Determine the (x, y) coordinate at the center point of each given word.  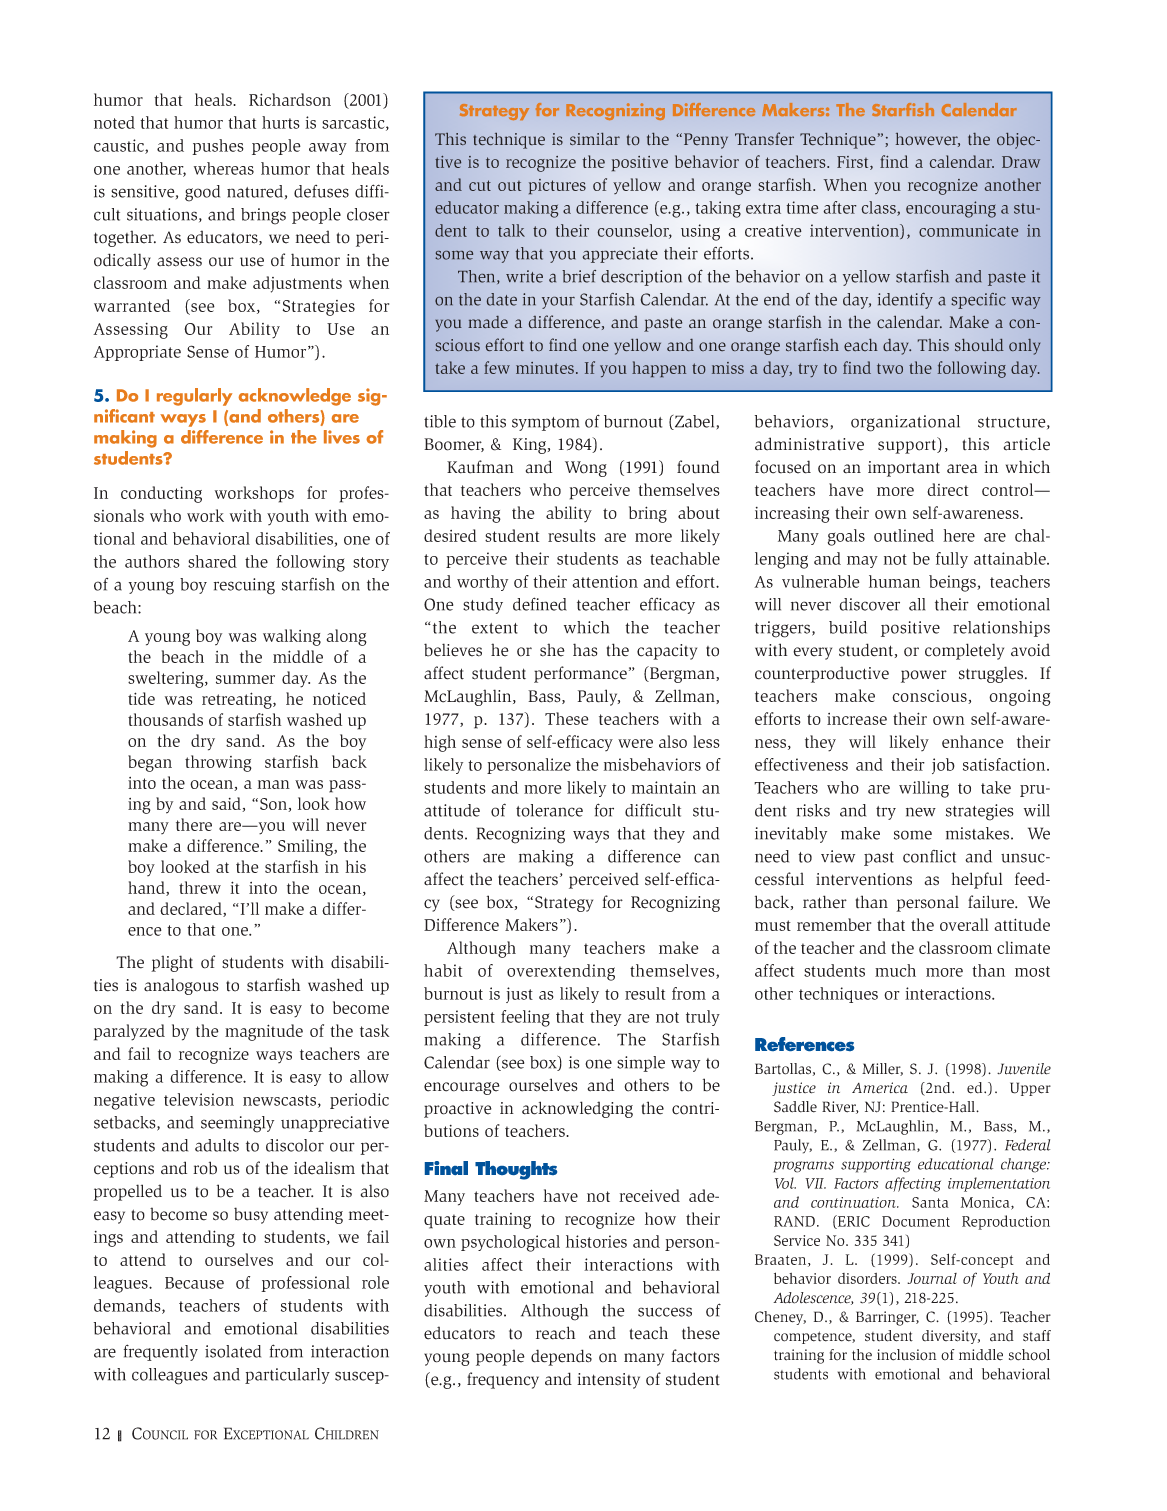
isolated (233, 1351)
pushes (218, 147)
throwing (218, 763)
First (854, 163)
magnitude (264, 1032)
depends (561, 1357)
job (943, 766)
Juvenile (1024, 1069)
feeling (525, 1018)
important (904, 469)
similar (595, 139)
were (635, 743)
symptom (545, 424)
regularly (194, 397)
